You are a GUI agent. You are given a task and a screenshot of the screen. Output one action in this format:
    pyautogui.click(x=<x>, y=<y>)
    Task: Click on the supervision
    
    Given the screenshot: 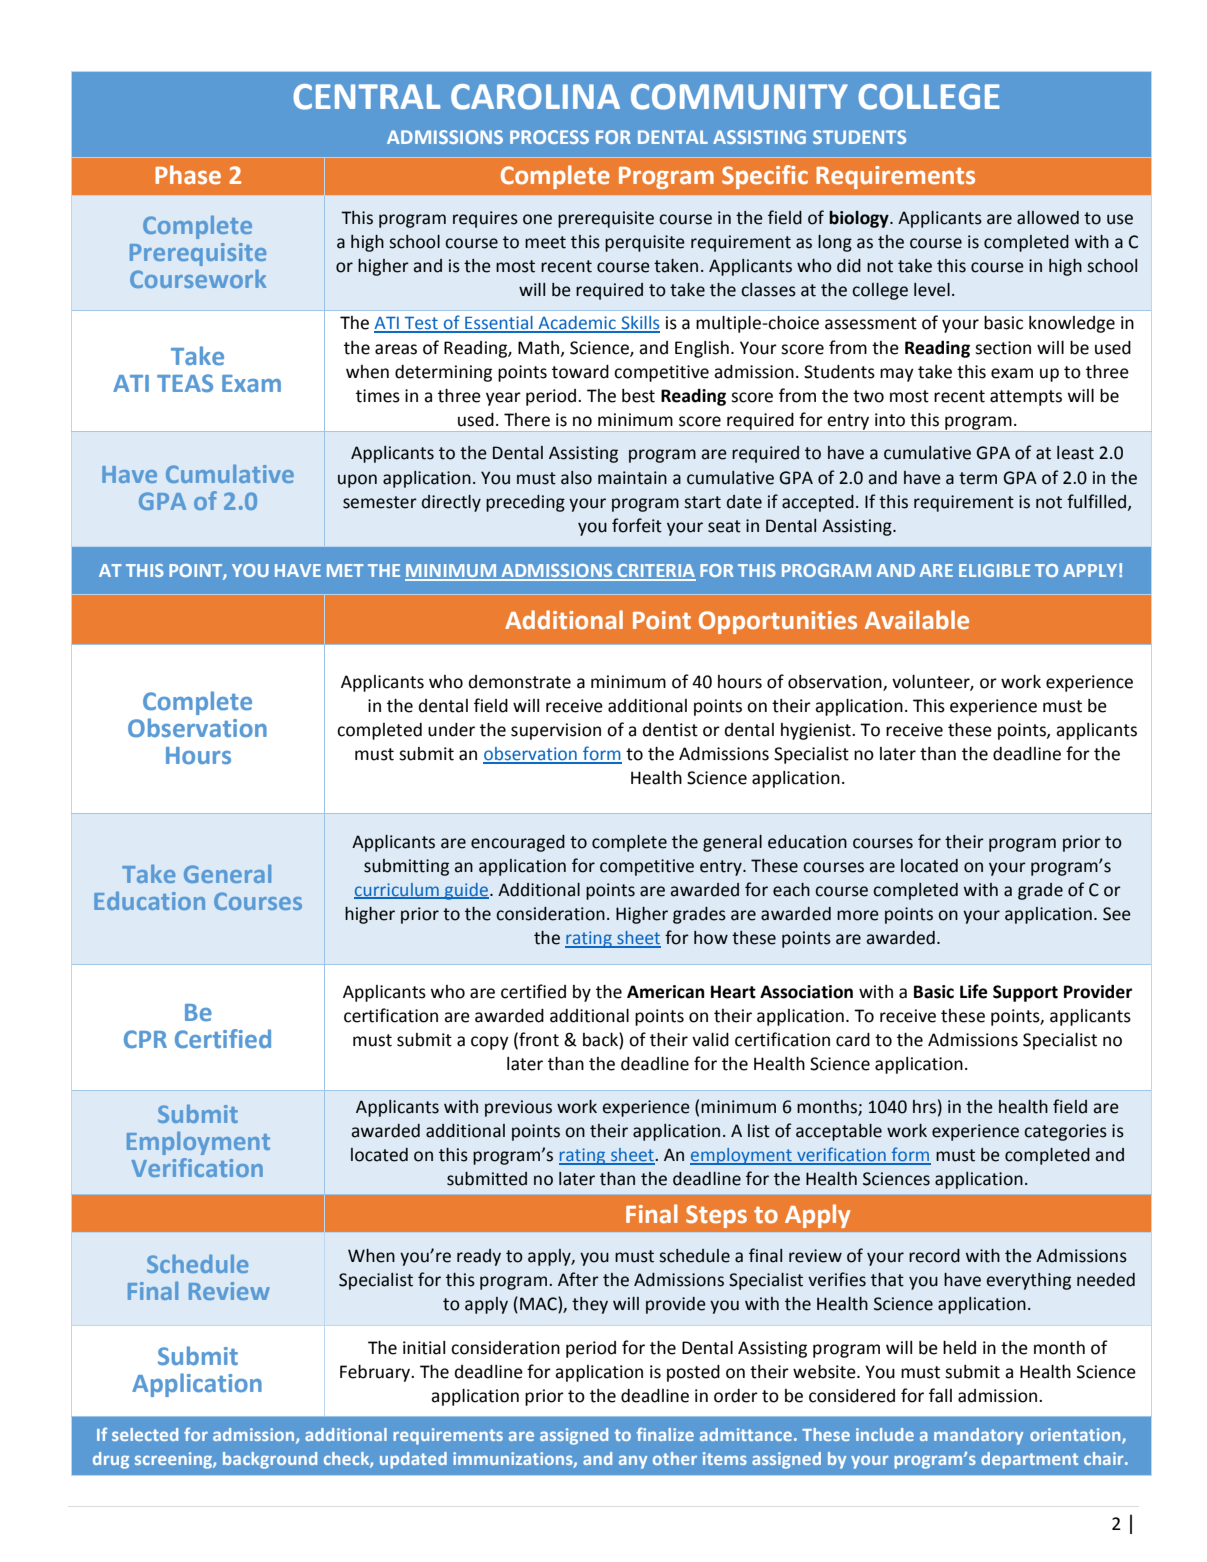 What is the action you would take?
    pyautogui.click(x=556, y=731)
